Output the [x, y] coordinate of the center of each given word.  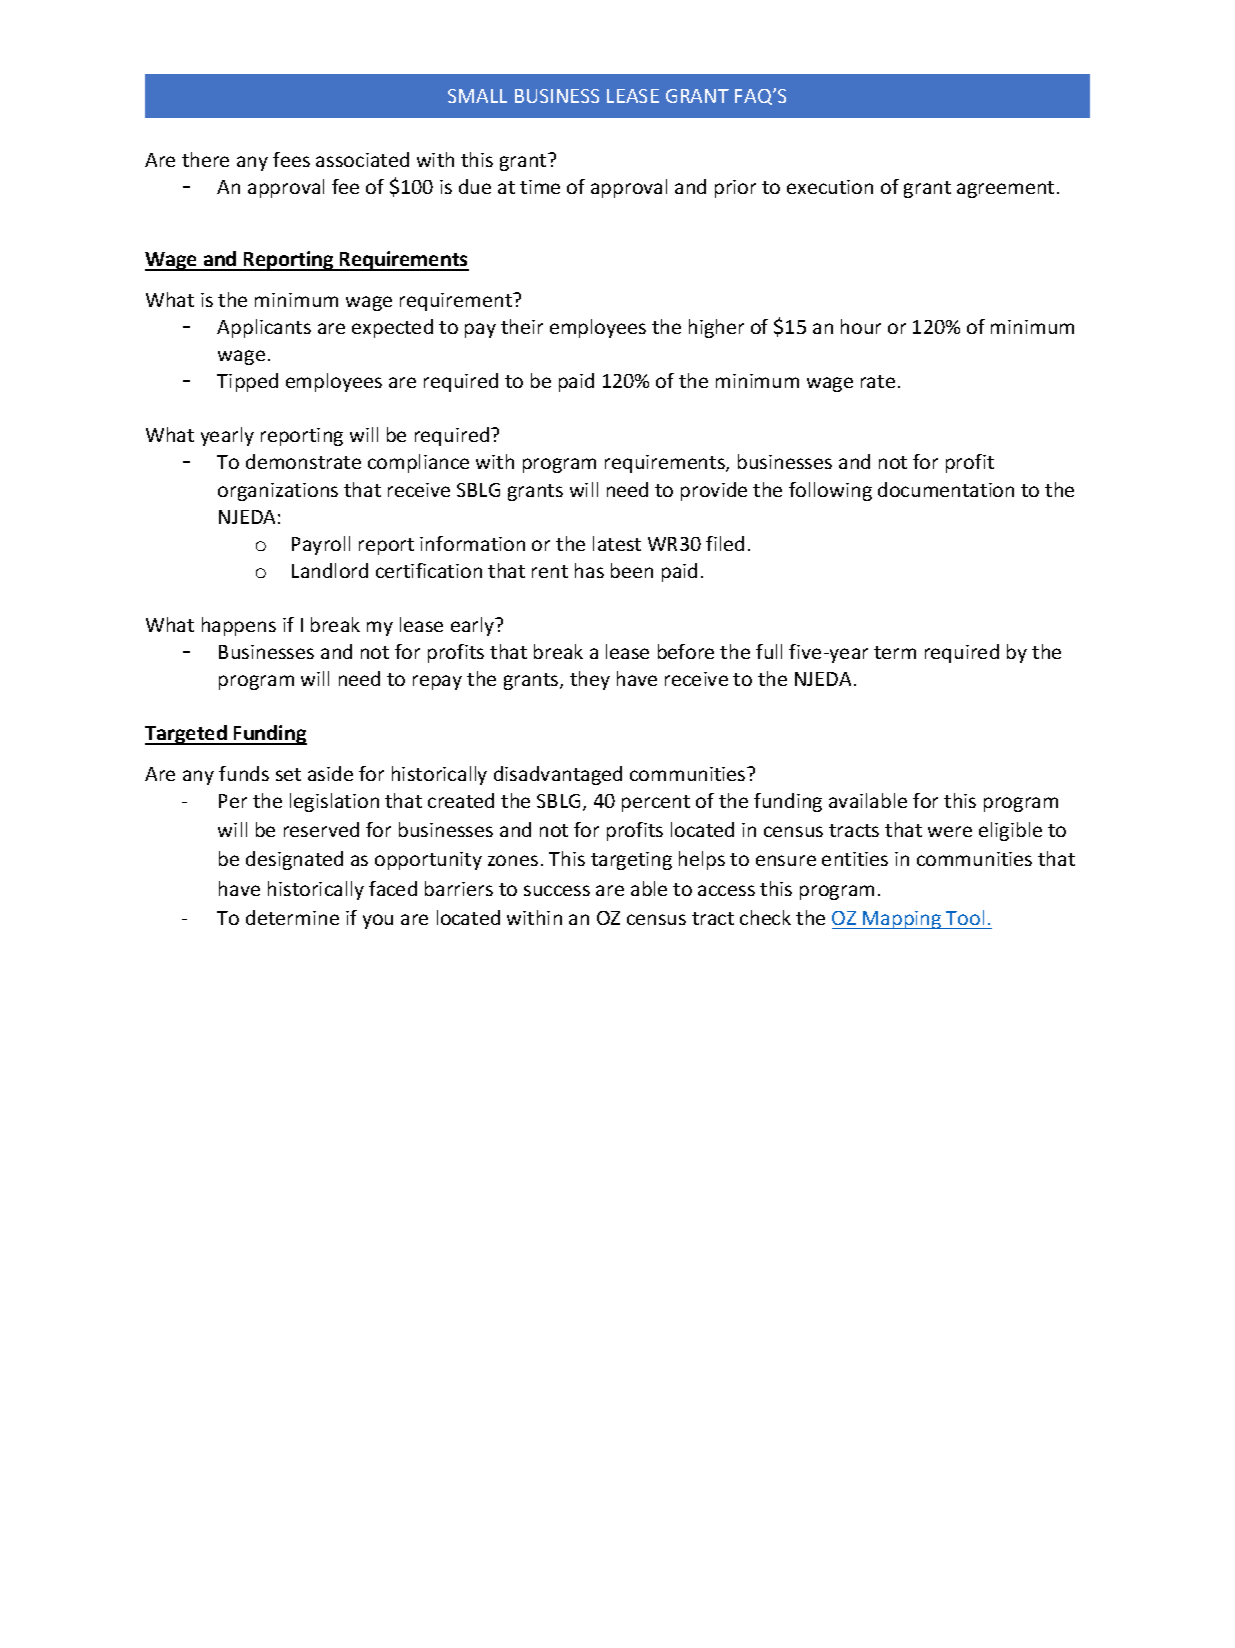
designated [294, 860]
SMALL [477, 96]
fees [291, 159]
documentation [946, 489]
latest [617, 543]
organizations [278, 492]
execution [830, 187]
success [557, 890]
